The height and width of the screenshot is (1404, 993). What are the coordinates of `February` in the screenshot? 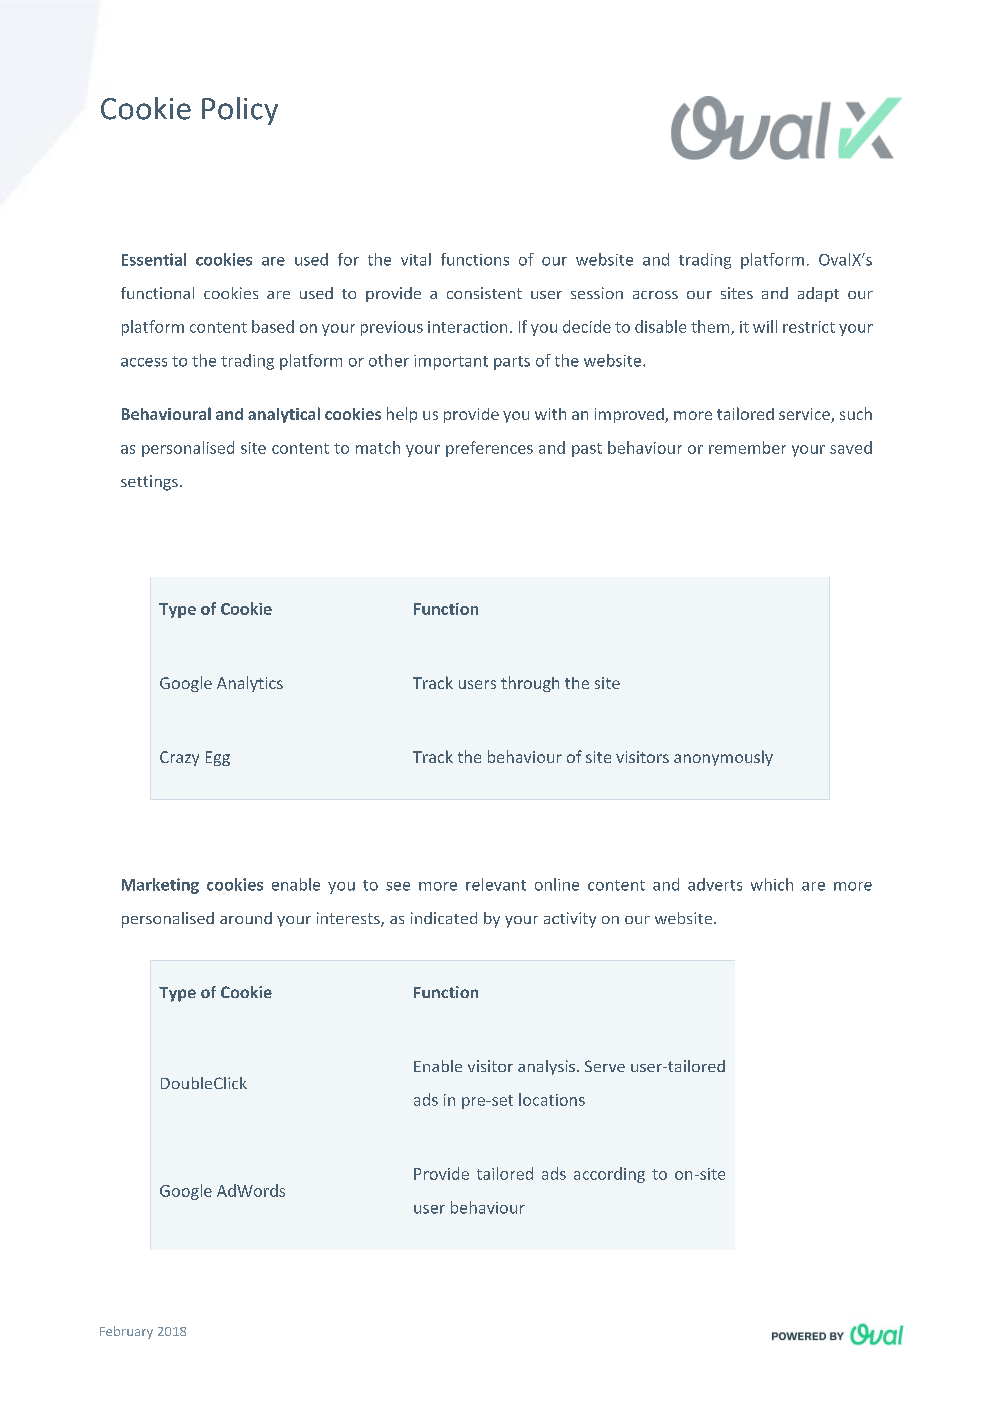 It's located at (126, 1332).
